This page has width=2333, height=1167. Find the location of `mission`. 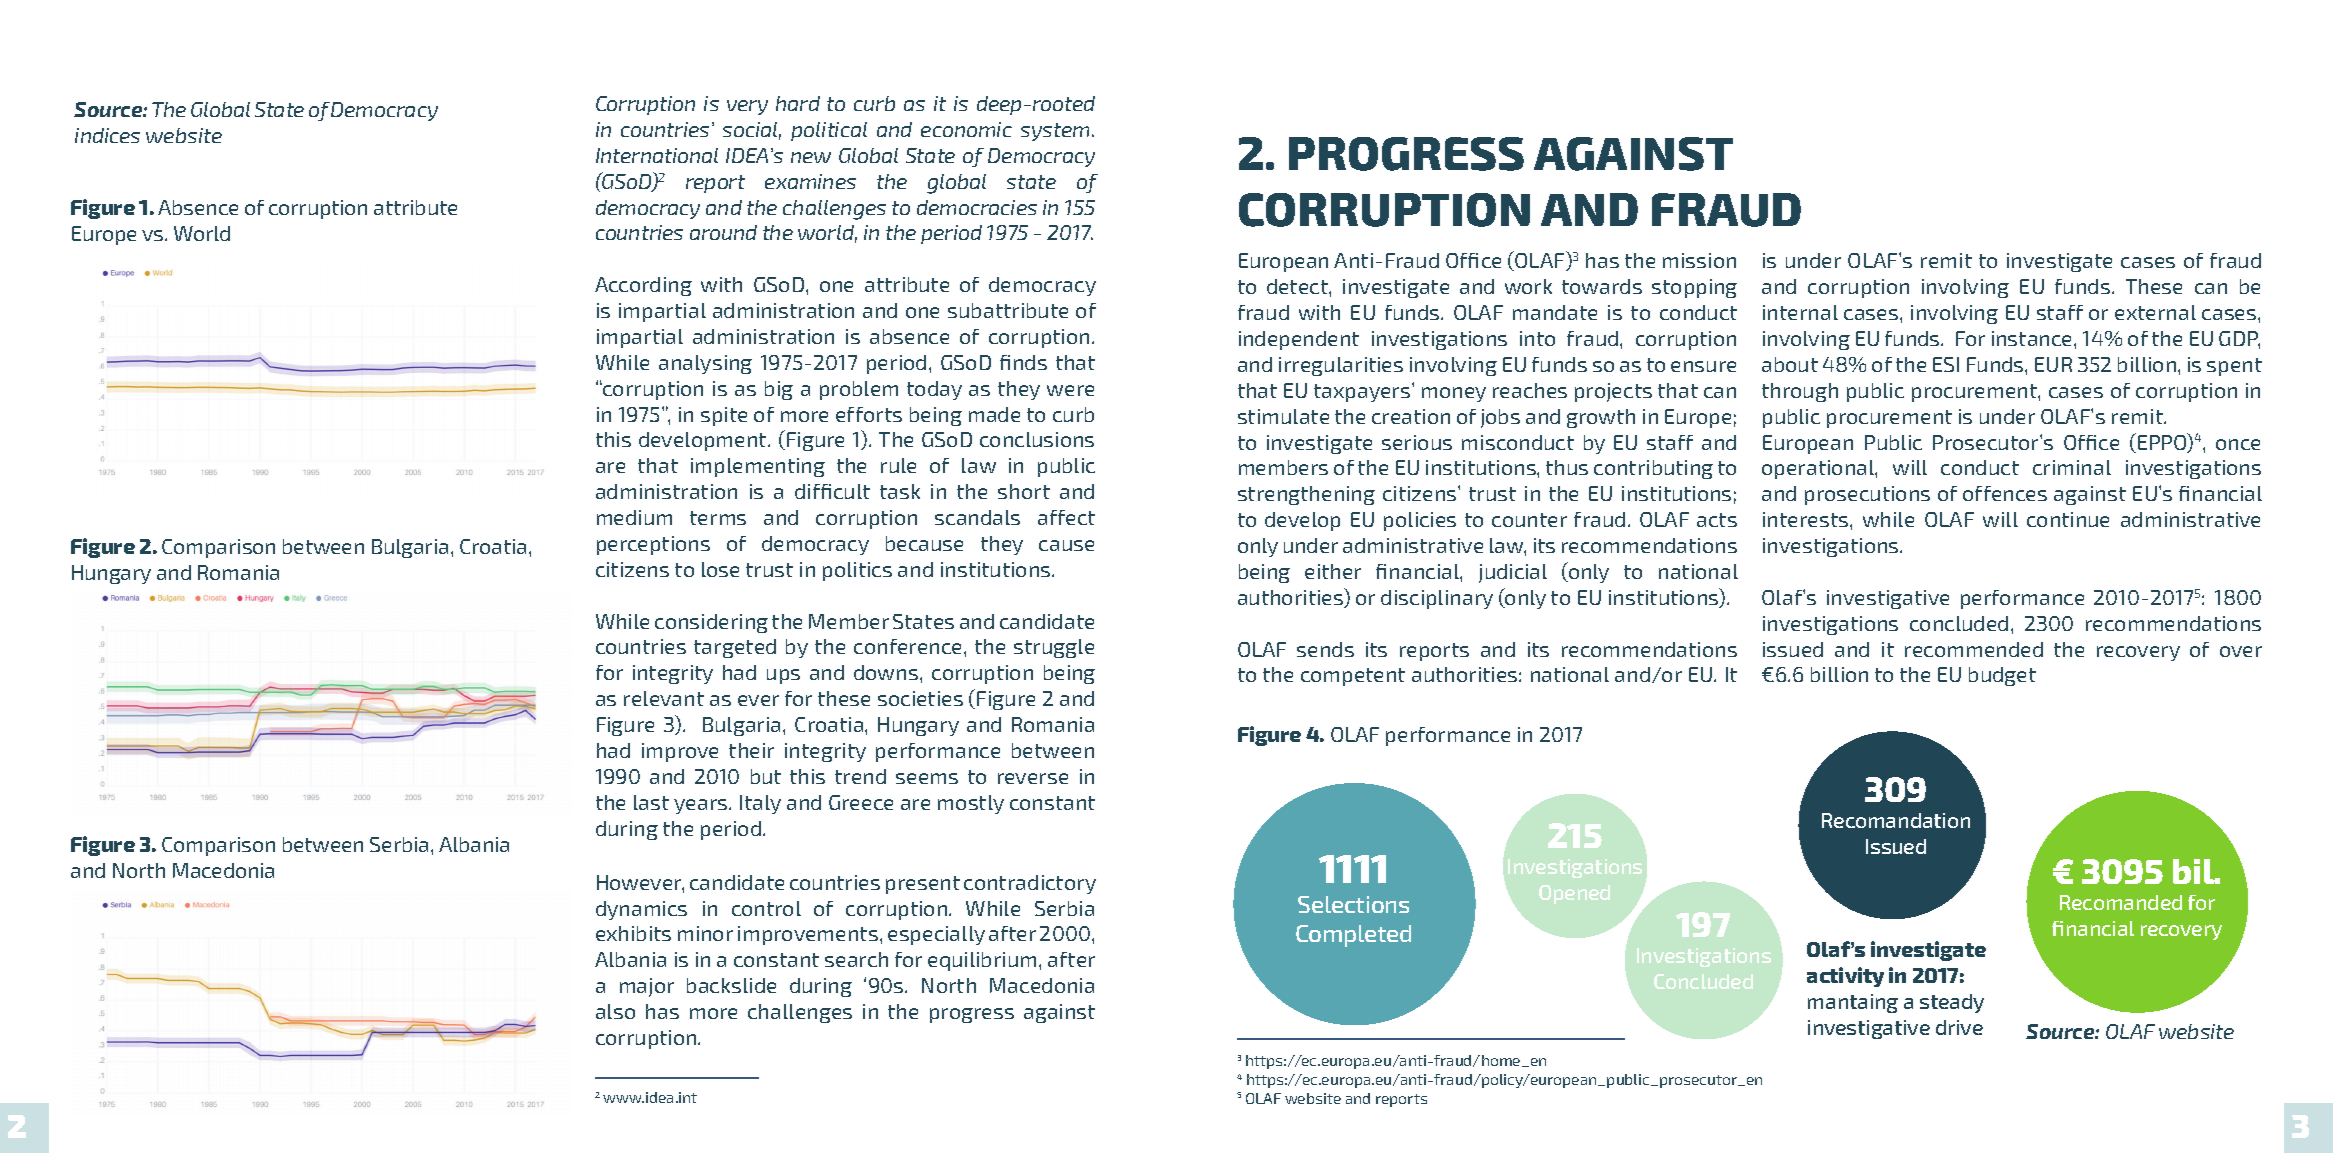

mission is located at coordinates (1699, 260).
